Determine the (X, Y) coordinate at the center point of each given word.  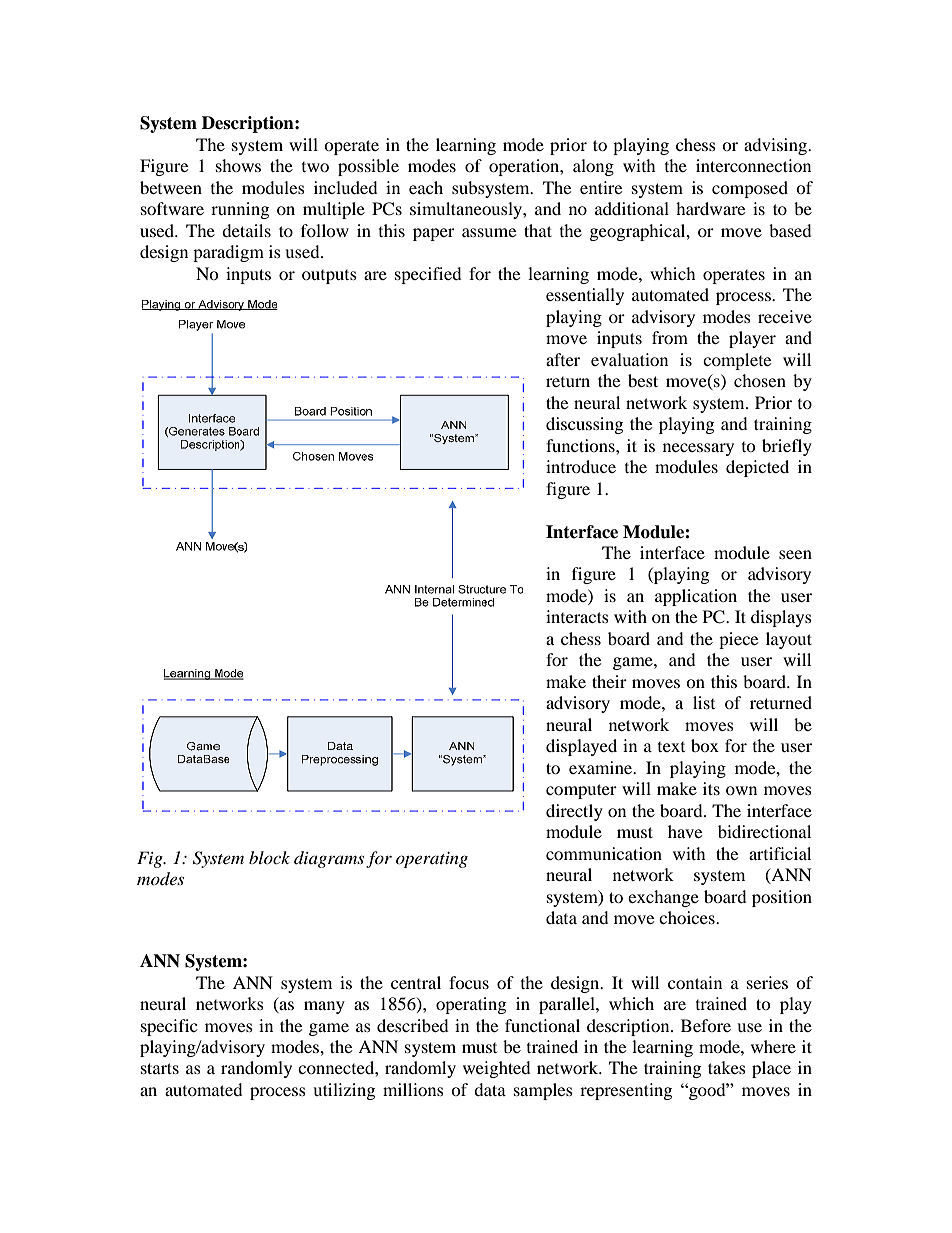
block (269, 857)
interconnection (753, 165)
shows (238, 165)
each (426, 187)
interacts (577, 616)
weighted (497, 1069)
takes (727, 1067)
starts (160, 1068)
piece (738, 640)
